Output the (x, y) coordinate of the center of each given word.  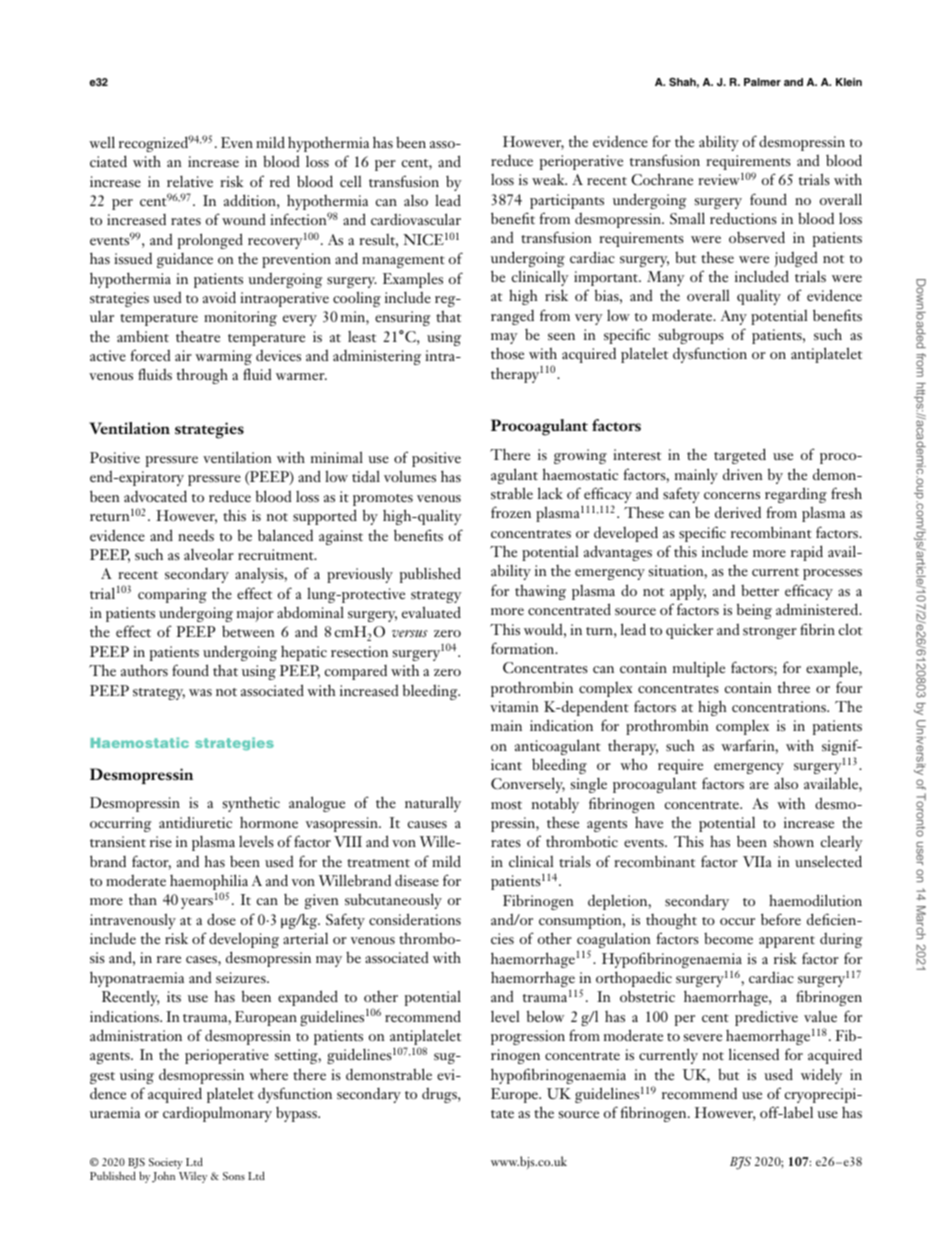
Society (166, 1163)
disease (417, 880)
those (507, 353)
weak (549, 179)
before (781, 919)
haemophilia (209, 883)
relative (190, 181)
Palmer (762, 82)
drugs (440, 1095)
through (202, 376)
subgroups (691, 336)
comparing (172, 595)
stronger (770, 633)
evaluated (431, 612)
